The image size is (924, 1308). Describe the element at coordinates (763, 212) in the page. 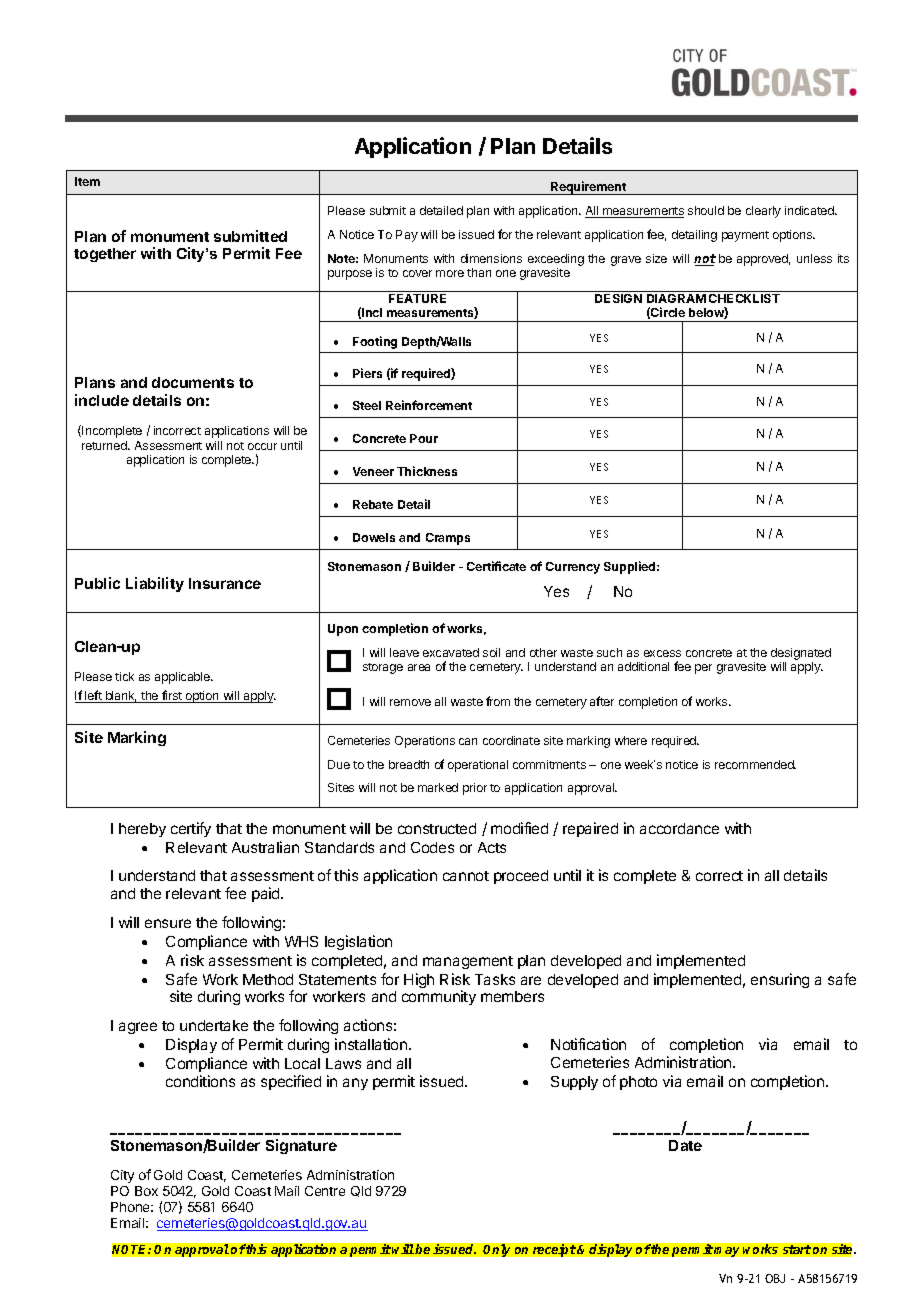

I see `clearly` at that location.
